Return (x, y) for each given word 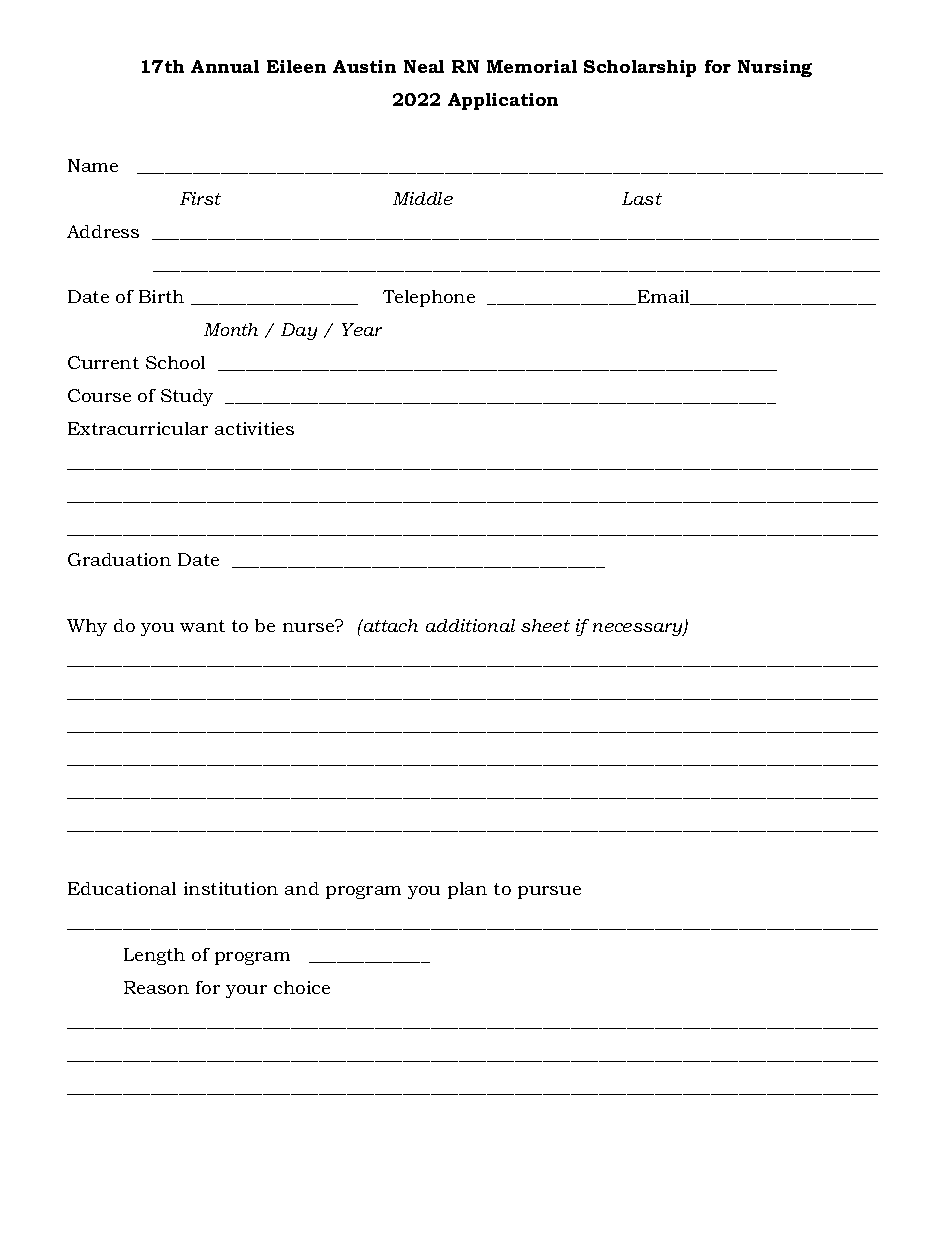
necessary (639, 629)
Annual (225, 66)
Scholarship (640, 68)
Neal (424, 66)
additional (470, 625)
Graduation (119, 559)
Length (154, 956)
